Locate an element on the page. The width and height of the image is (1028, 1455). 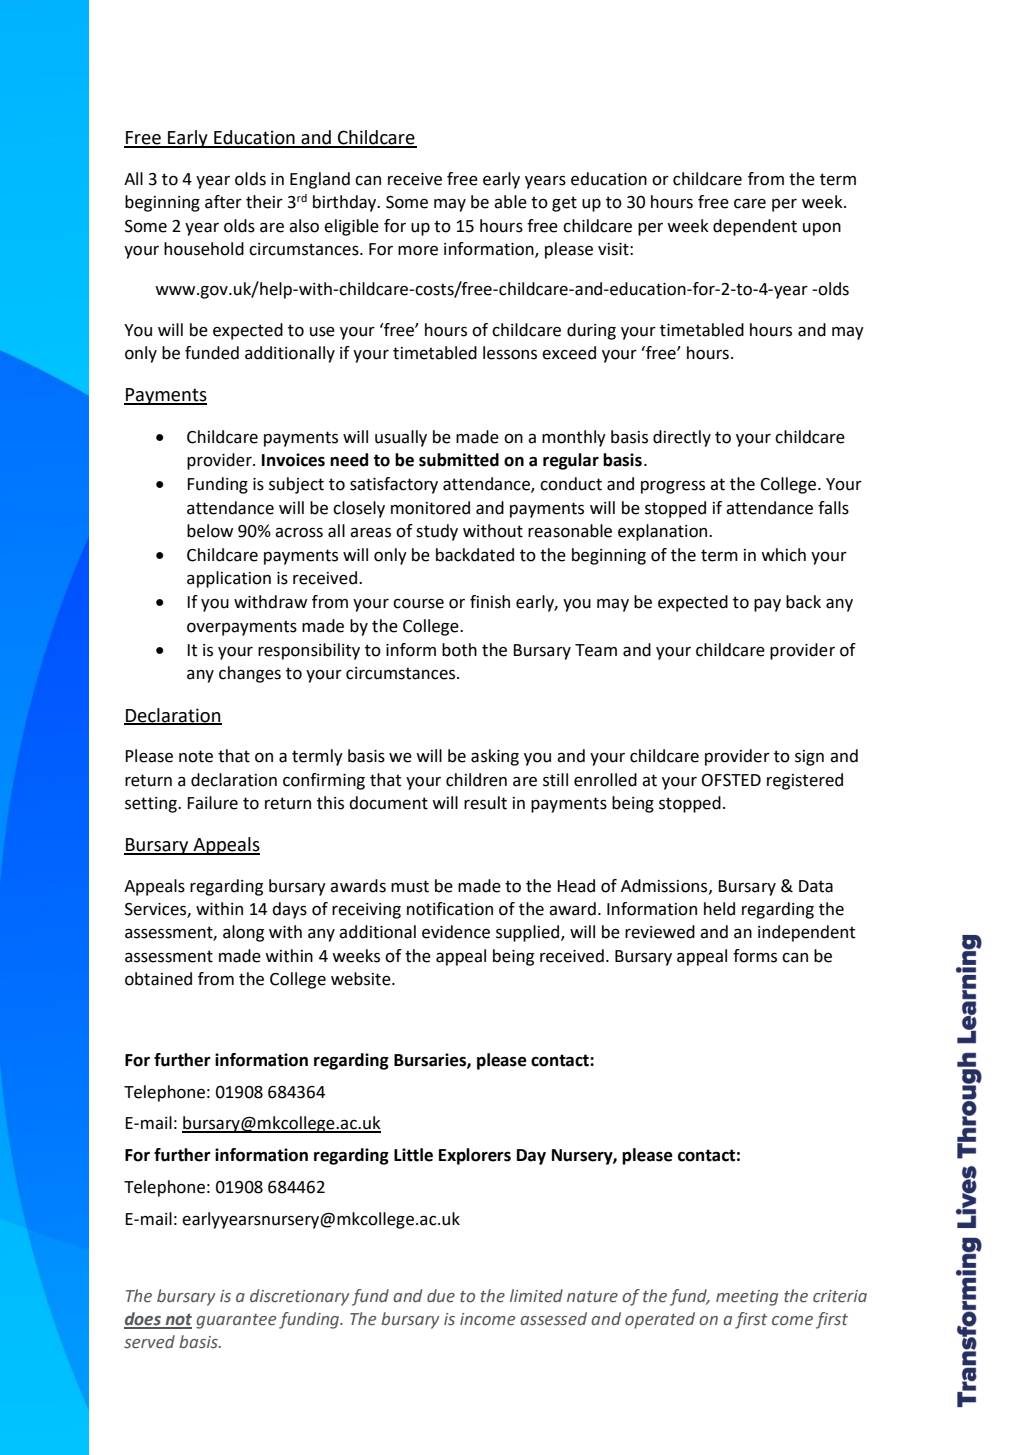
upon is located at coordinates (822, 229).
